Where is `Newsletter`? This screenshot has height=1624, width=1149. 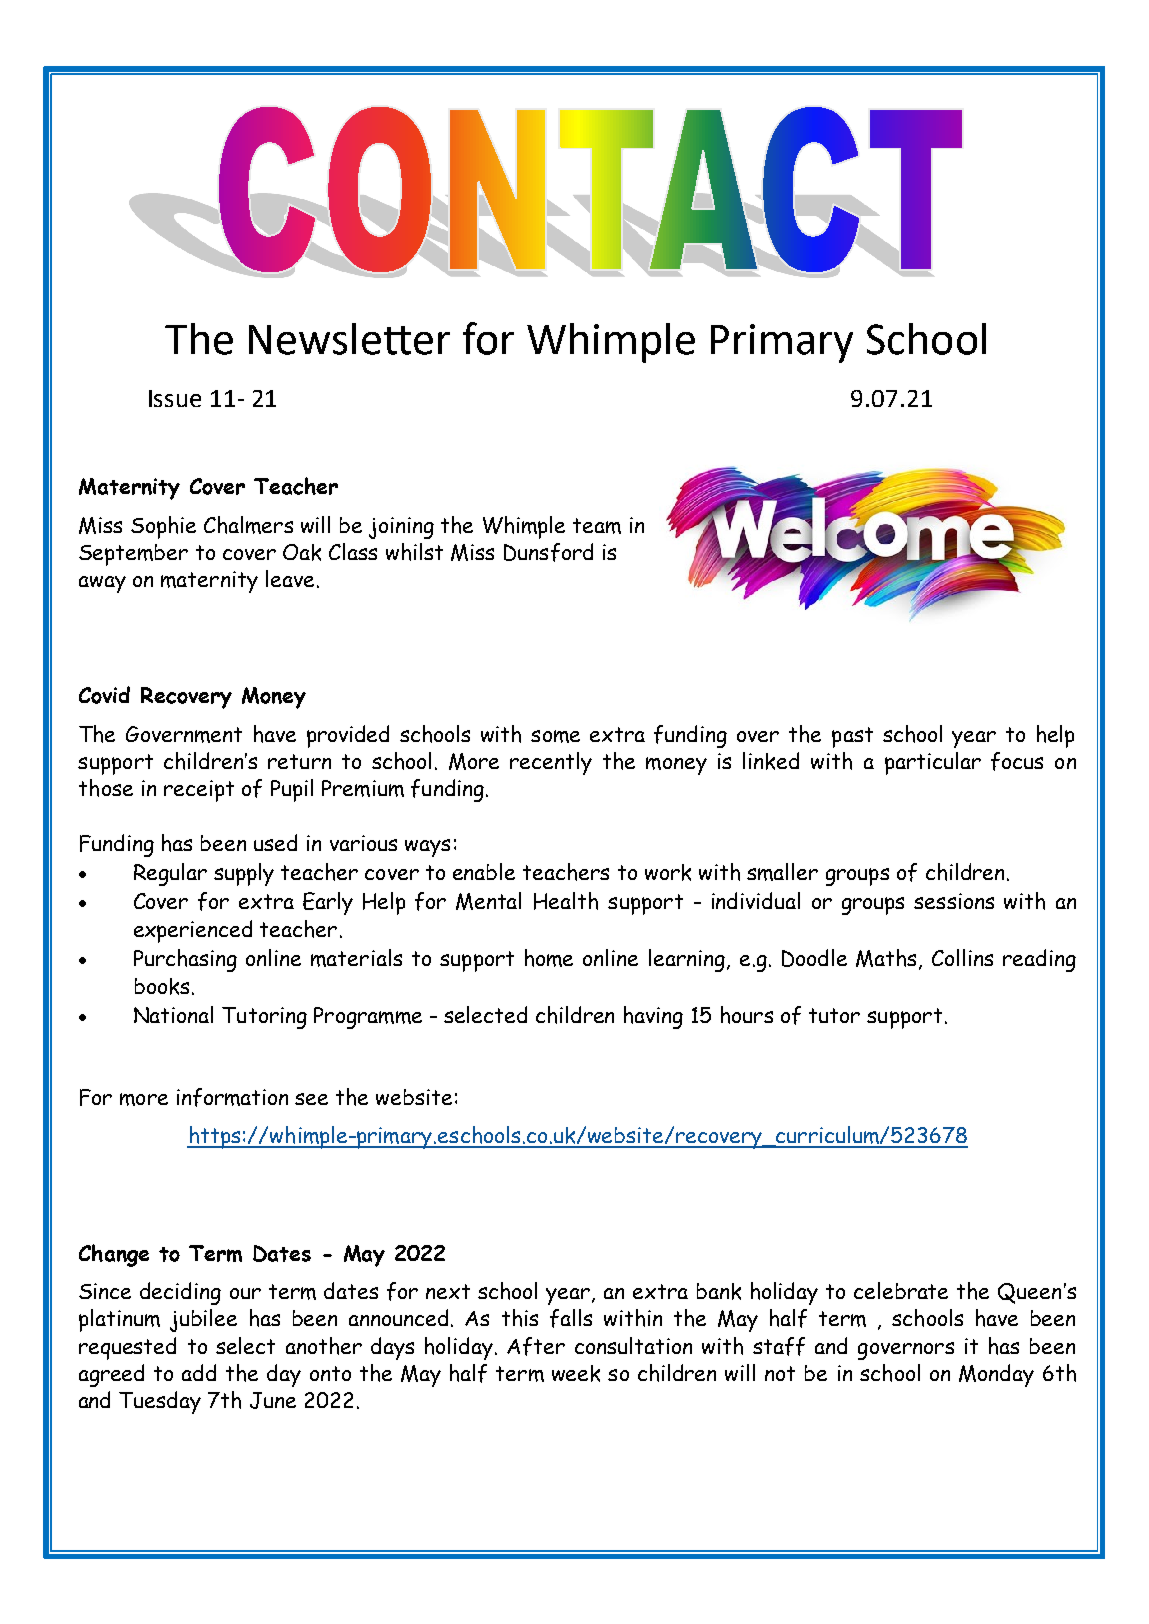
Newsletter is located at coordinates (349, 339).
